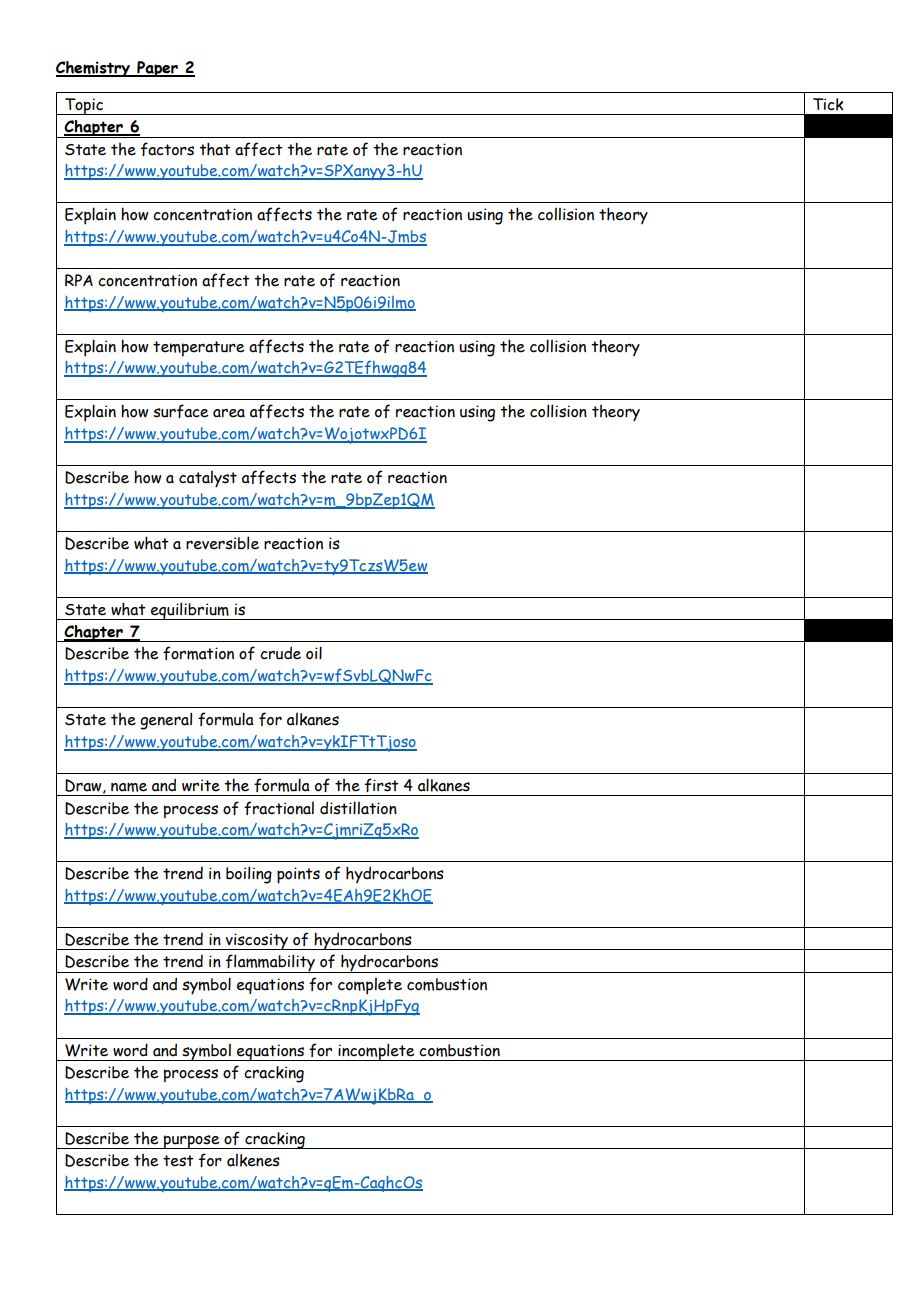  I want to click on flammability, so click(270, 963).
